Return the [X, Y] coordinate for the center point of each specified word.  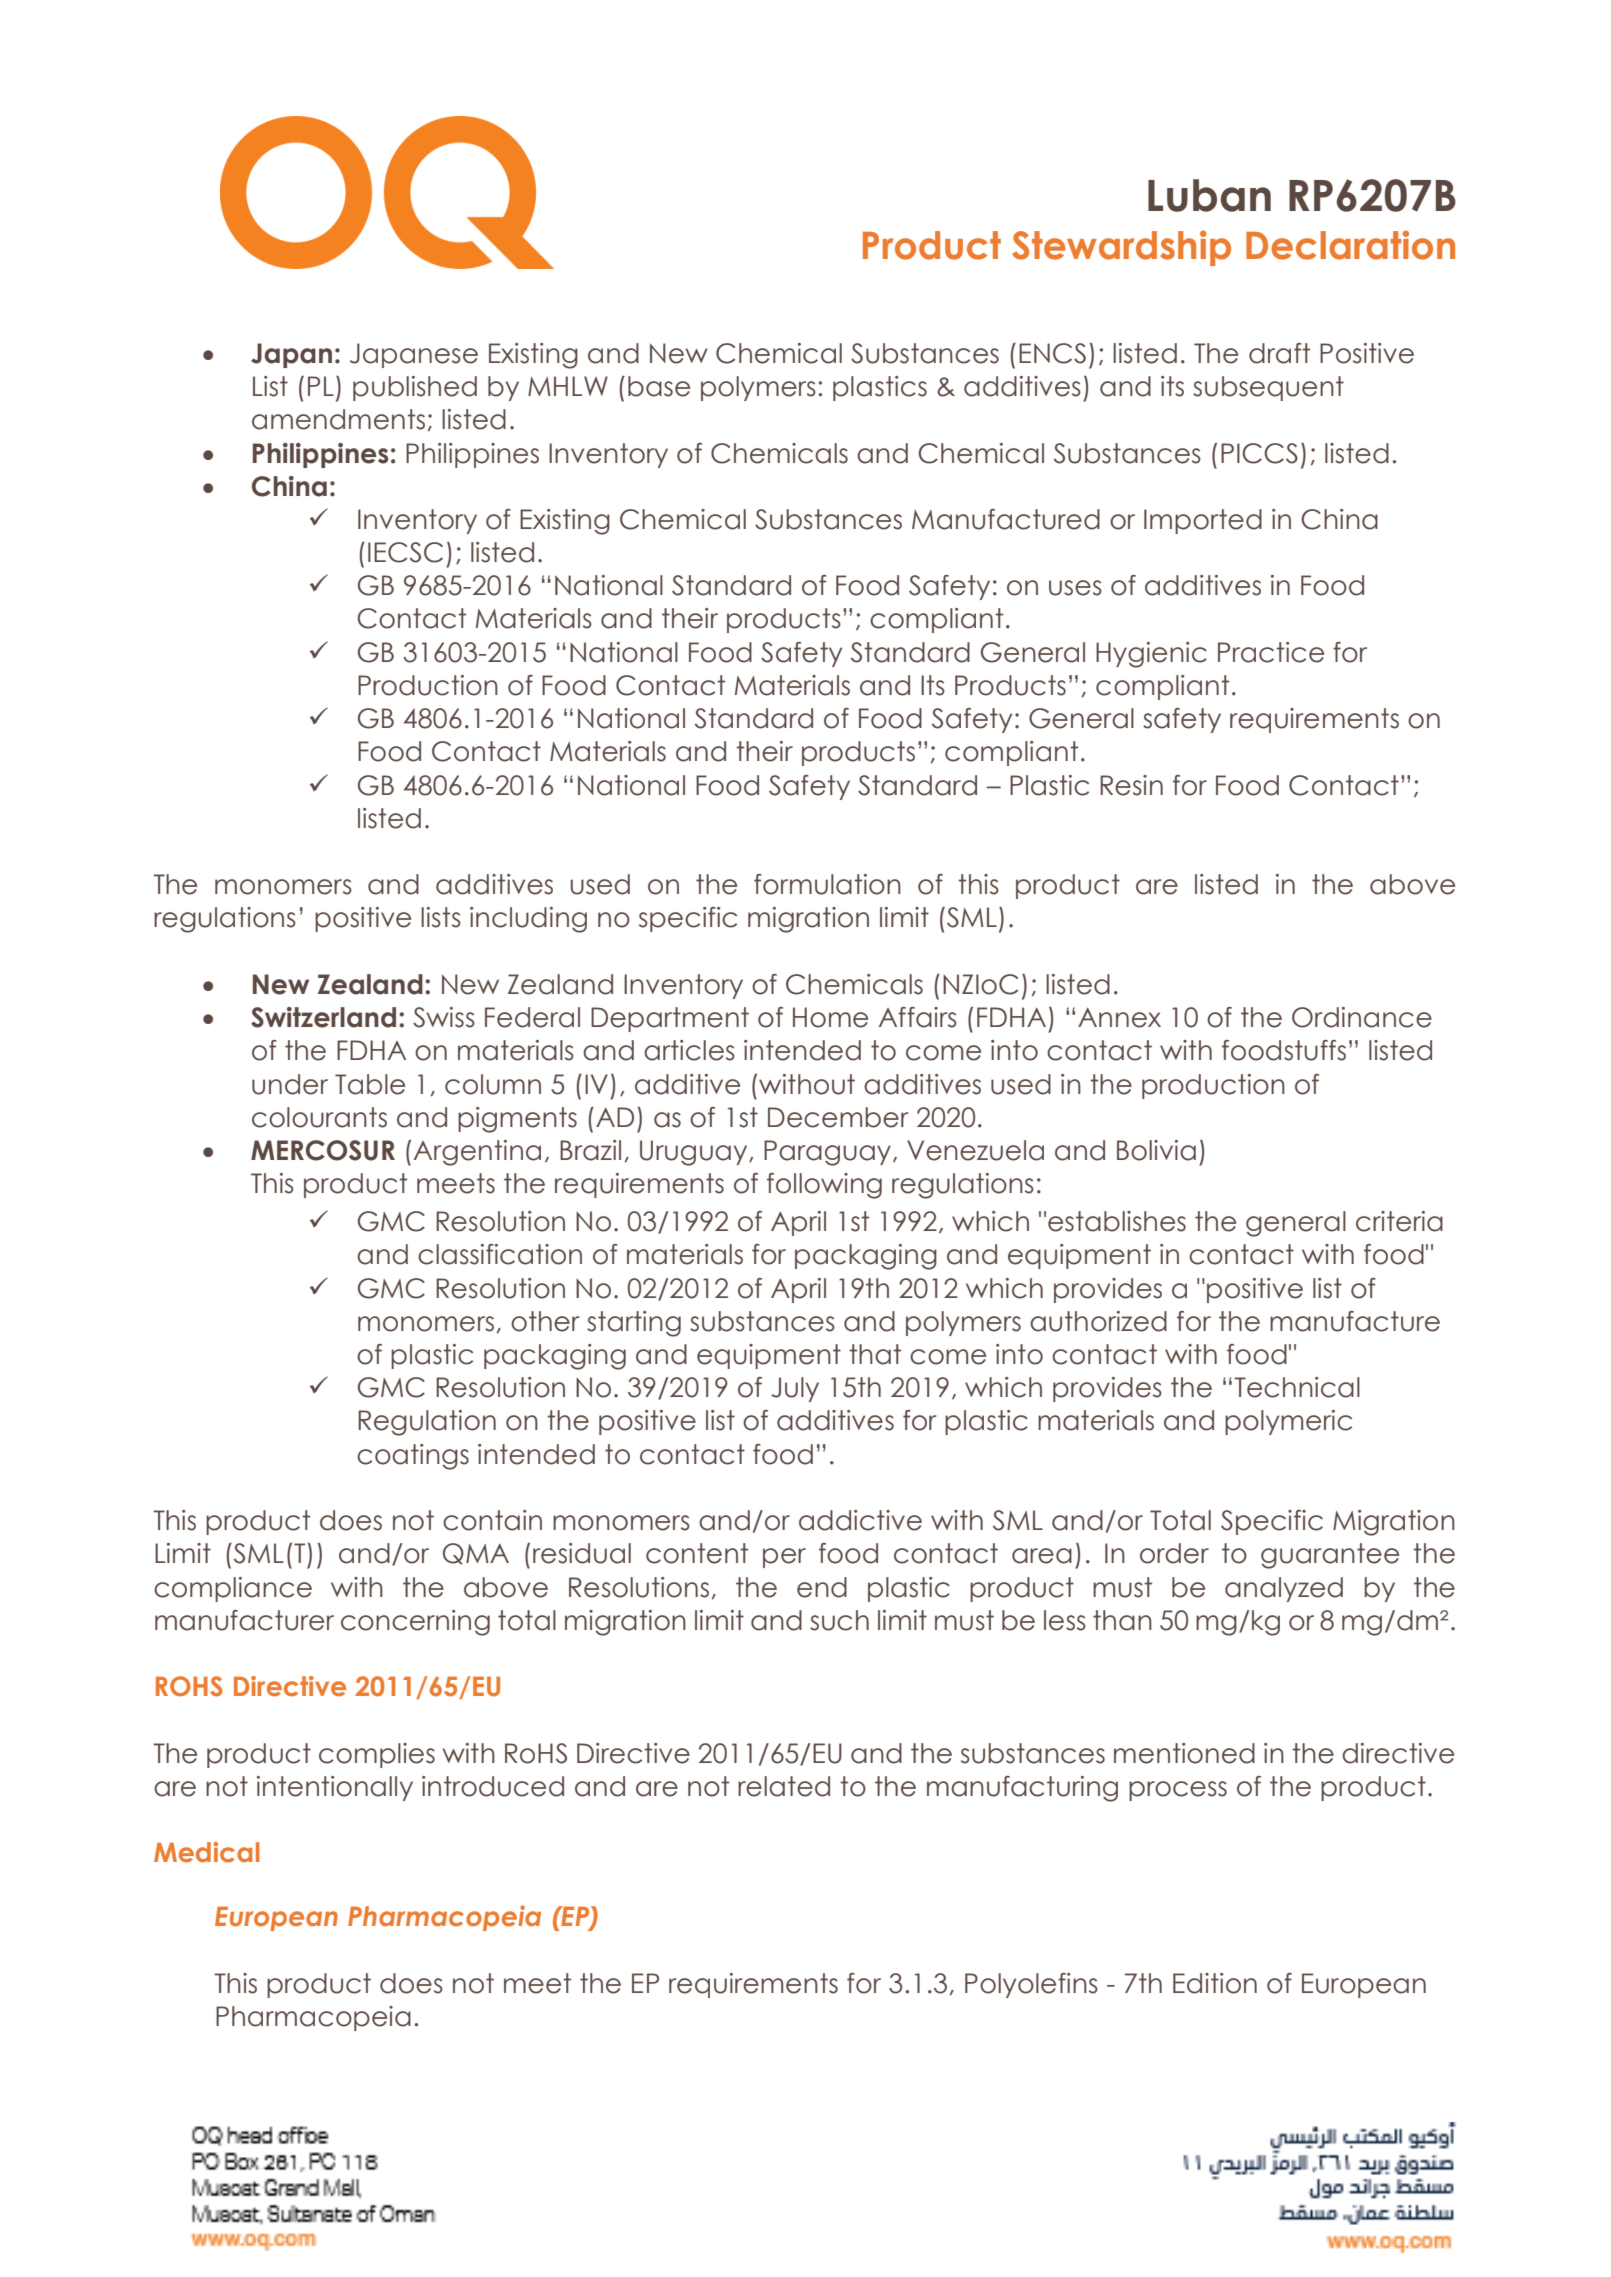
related [784, 1786]
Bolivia [1156, 1150]
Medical [207, 1852]
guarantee [1330, 1556]
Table [370, 1084]
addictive [860, 1520]
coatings [413, 1457]
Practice [1271, 652]
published [415, 388]
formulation [827, 884]
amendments [338, 419]
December [838, 1117]
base [659, 386]
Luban [1209, 195]
